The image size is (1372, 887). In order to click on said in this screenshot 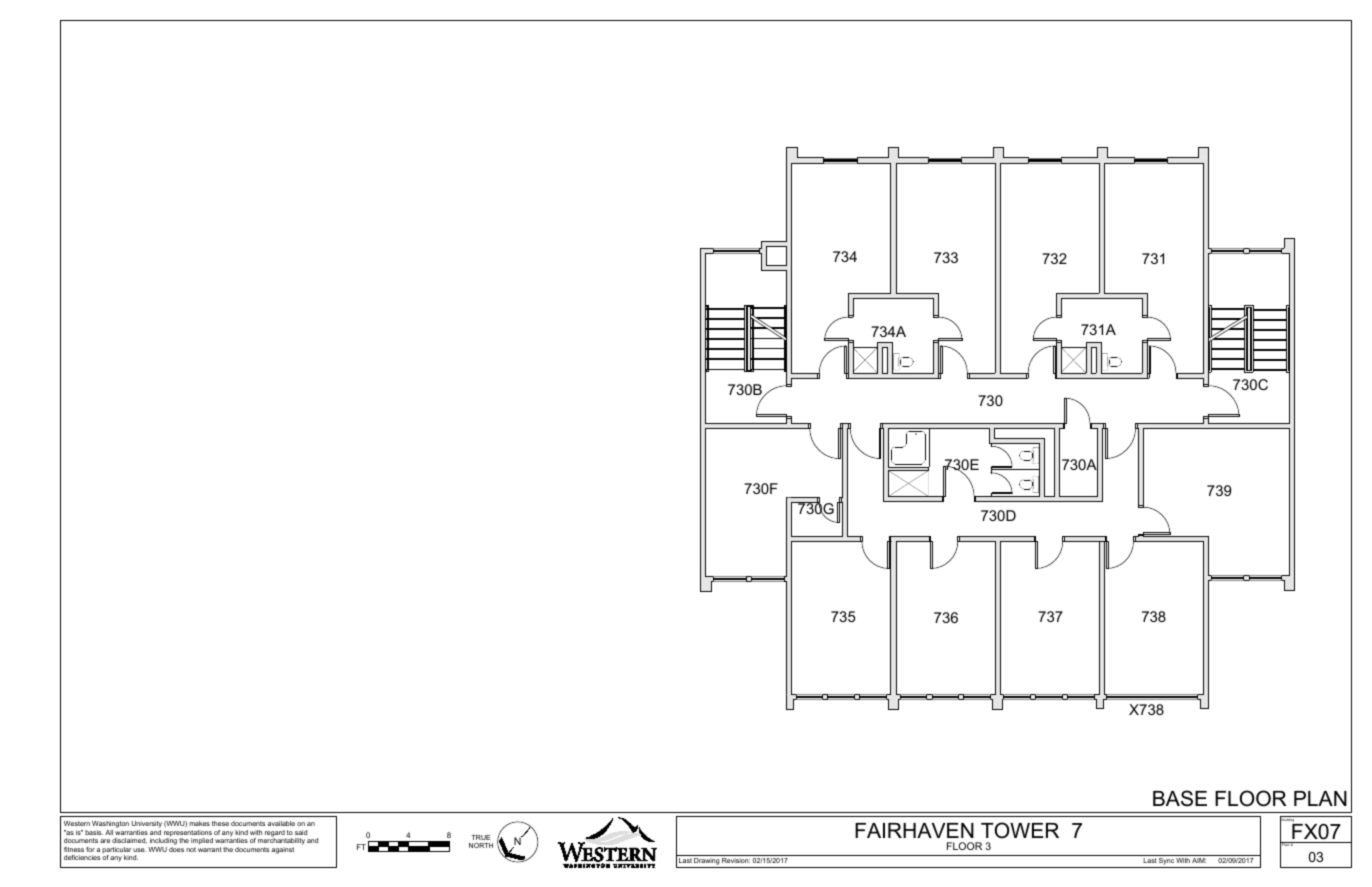, I will do `click(301, 832)`.
